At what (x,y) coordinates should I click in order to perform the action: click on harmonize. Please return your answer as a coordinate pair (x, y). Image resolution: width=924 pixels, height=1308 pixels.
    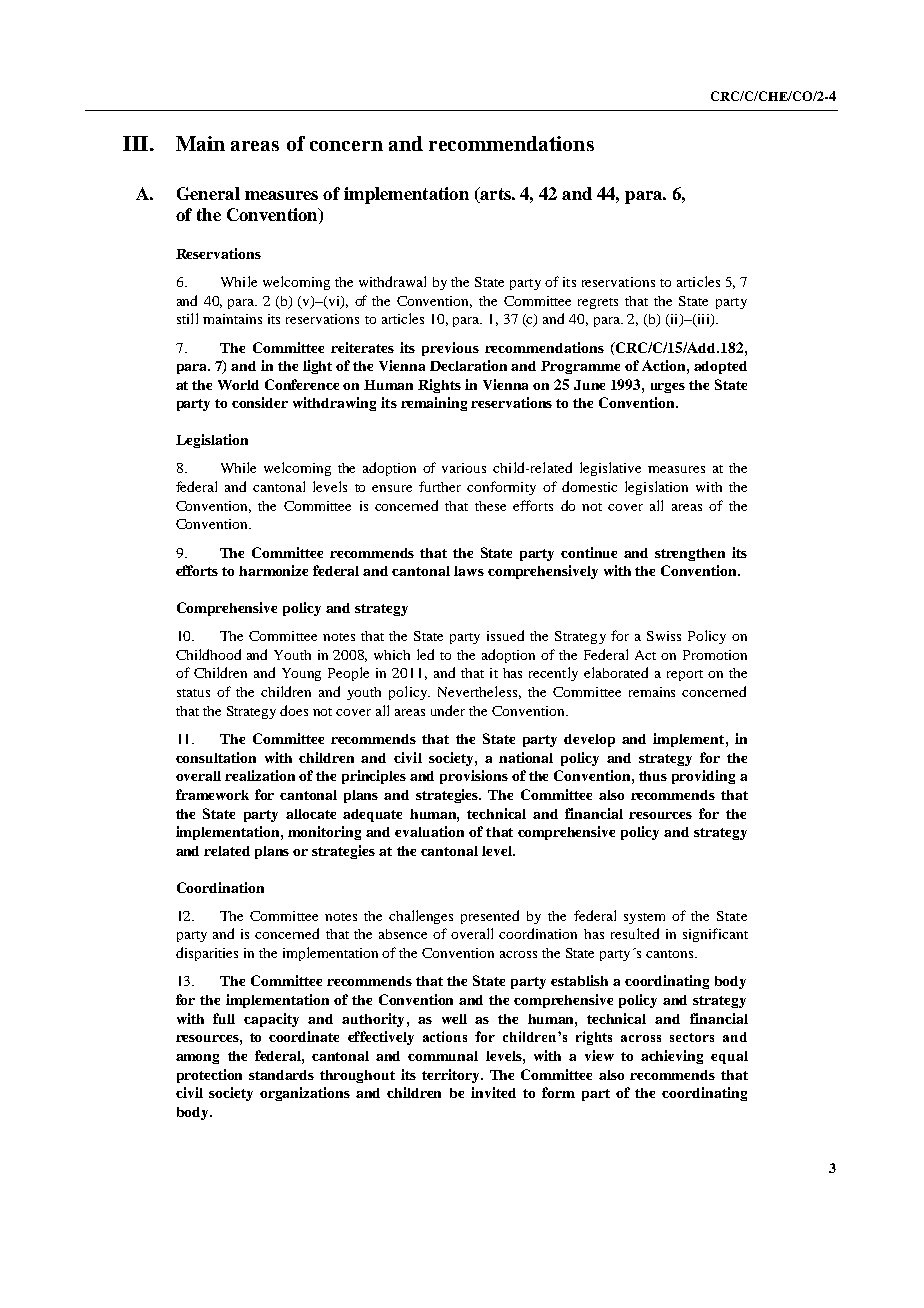
    Looking at the image, I should click on (273, 570).
